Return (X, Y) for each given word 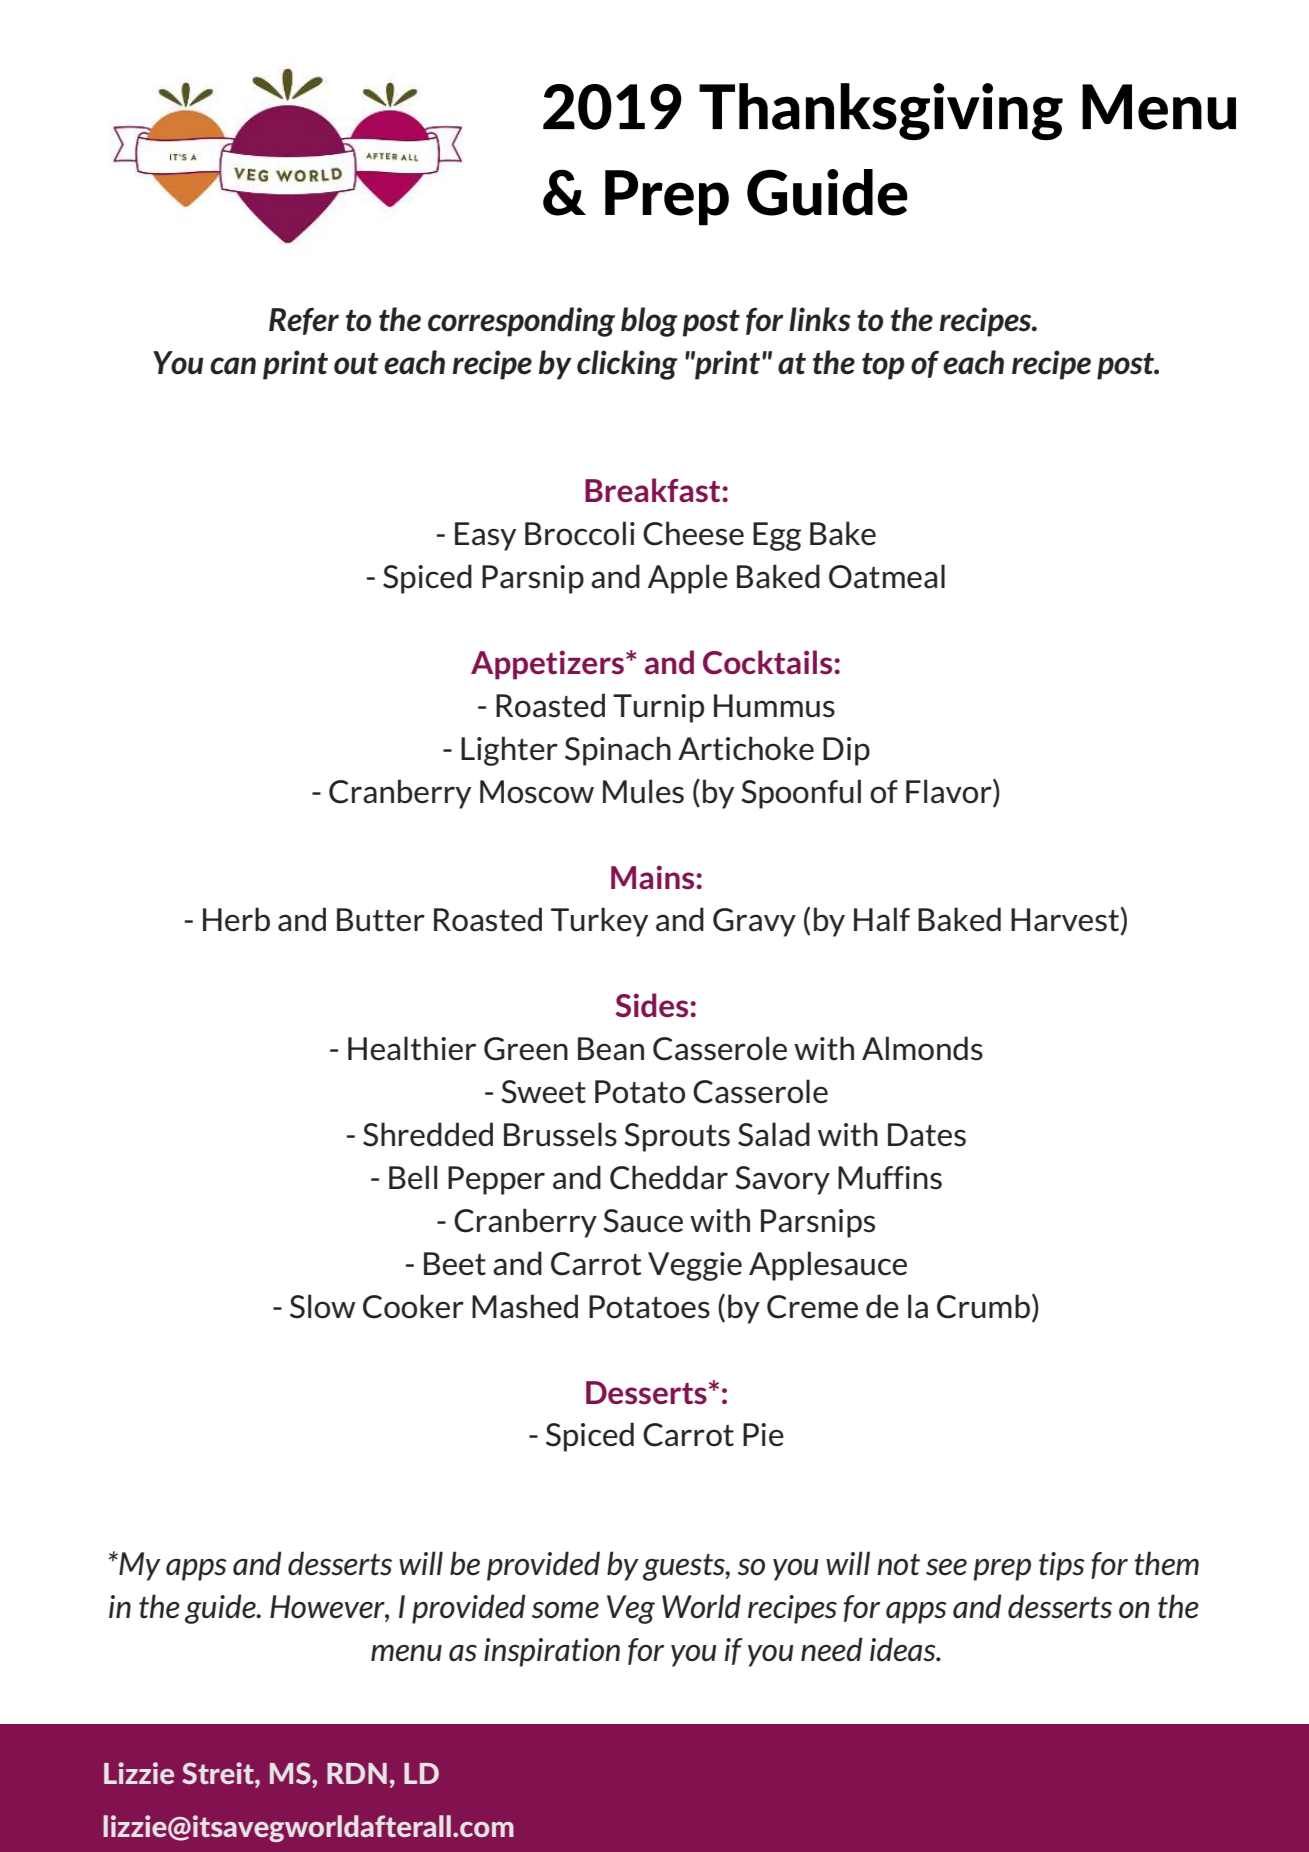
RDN (357, 1773)
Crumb (985, 1306)
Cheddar (669, 1177)
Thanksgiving (881, 111)
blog (649, 322)
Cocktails (769, 662)
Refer (304, 321)
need (832, 1649)
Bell (413, 1177)
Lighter (509, 751)
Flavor (950, 791)
